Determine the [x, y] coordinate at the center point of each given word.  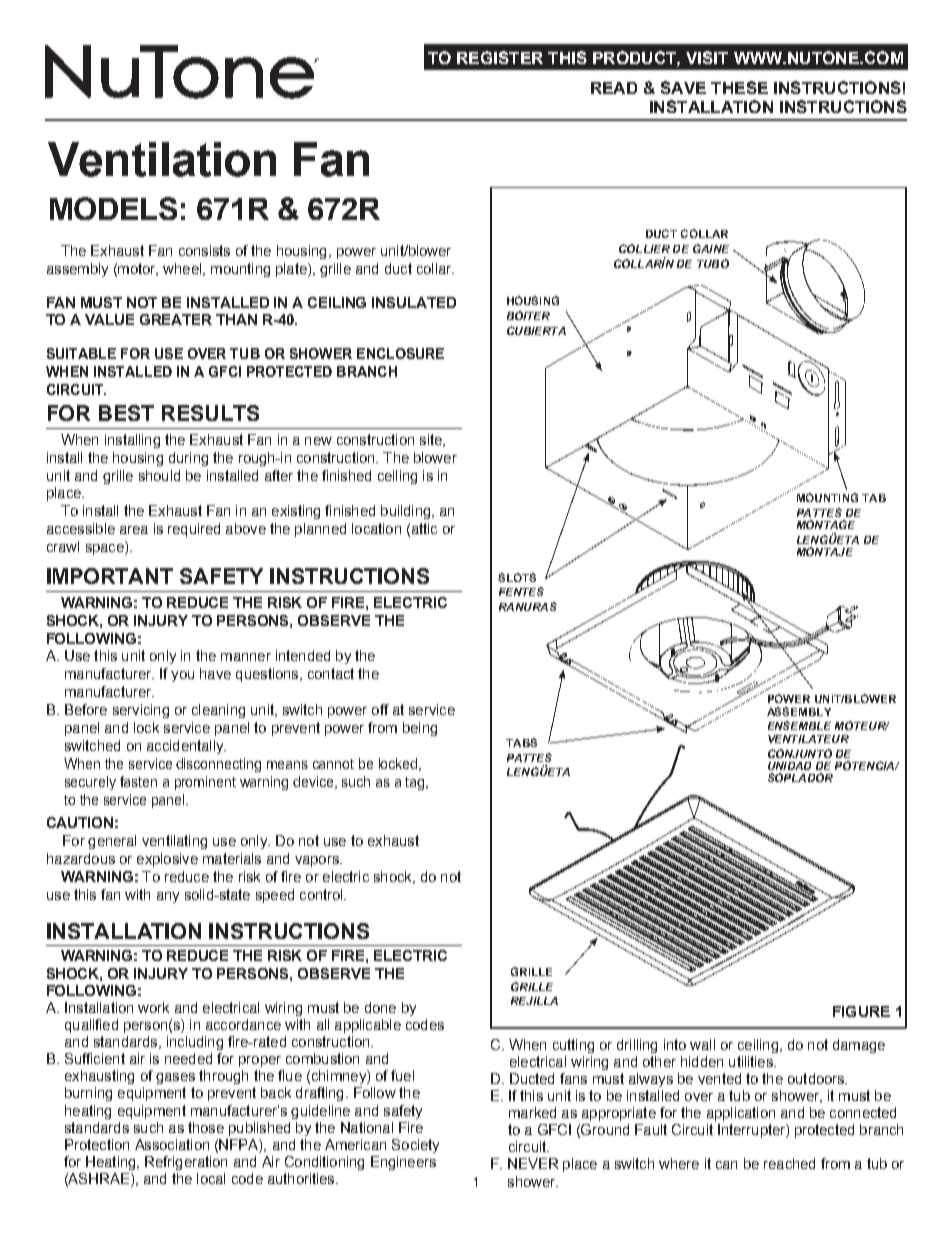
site [432, 440]
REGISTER [500, 57]
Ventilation [162, 159]
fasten [138, 781]
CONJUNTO [800, 753]
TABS [521, 742]
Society [415, 1146]
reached [789, 1163]
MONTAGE [826, 524]
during [188, 459]
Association [172, 1144]
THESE [739, 87]
